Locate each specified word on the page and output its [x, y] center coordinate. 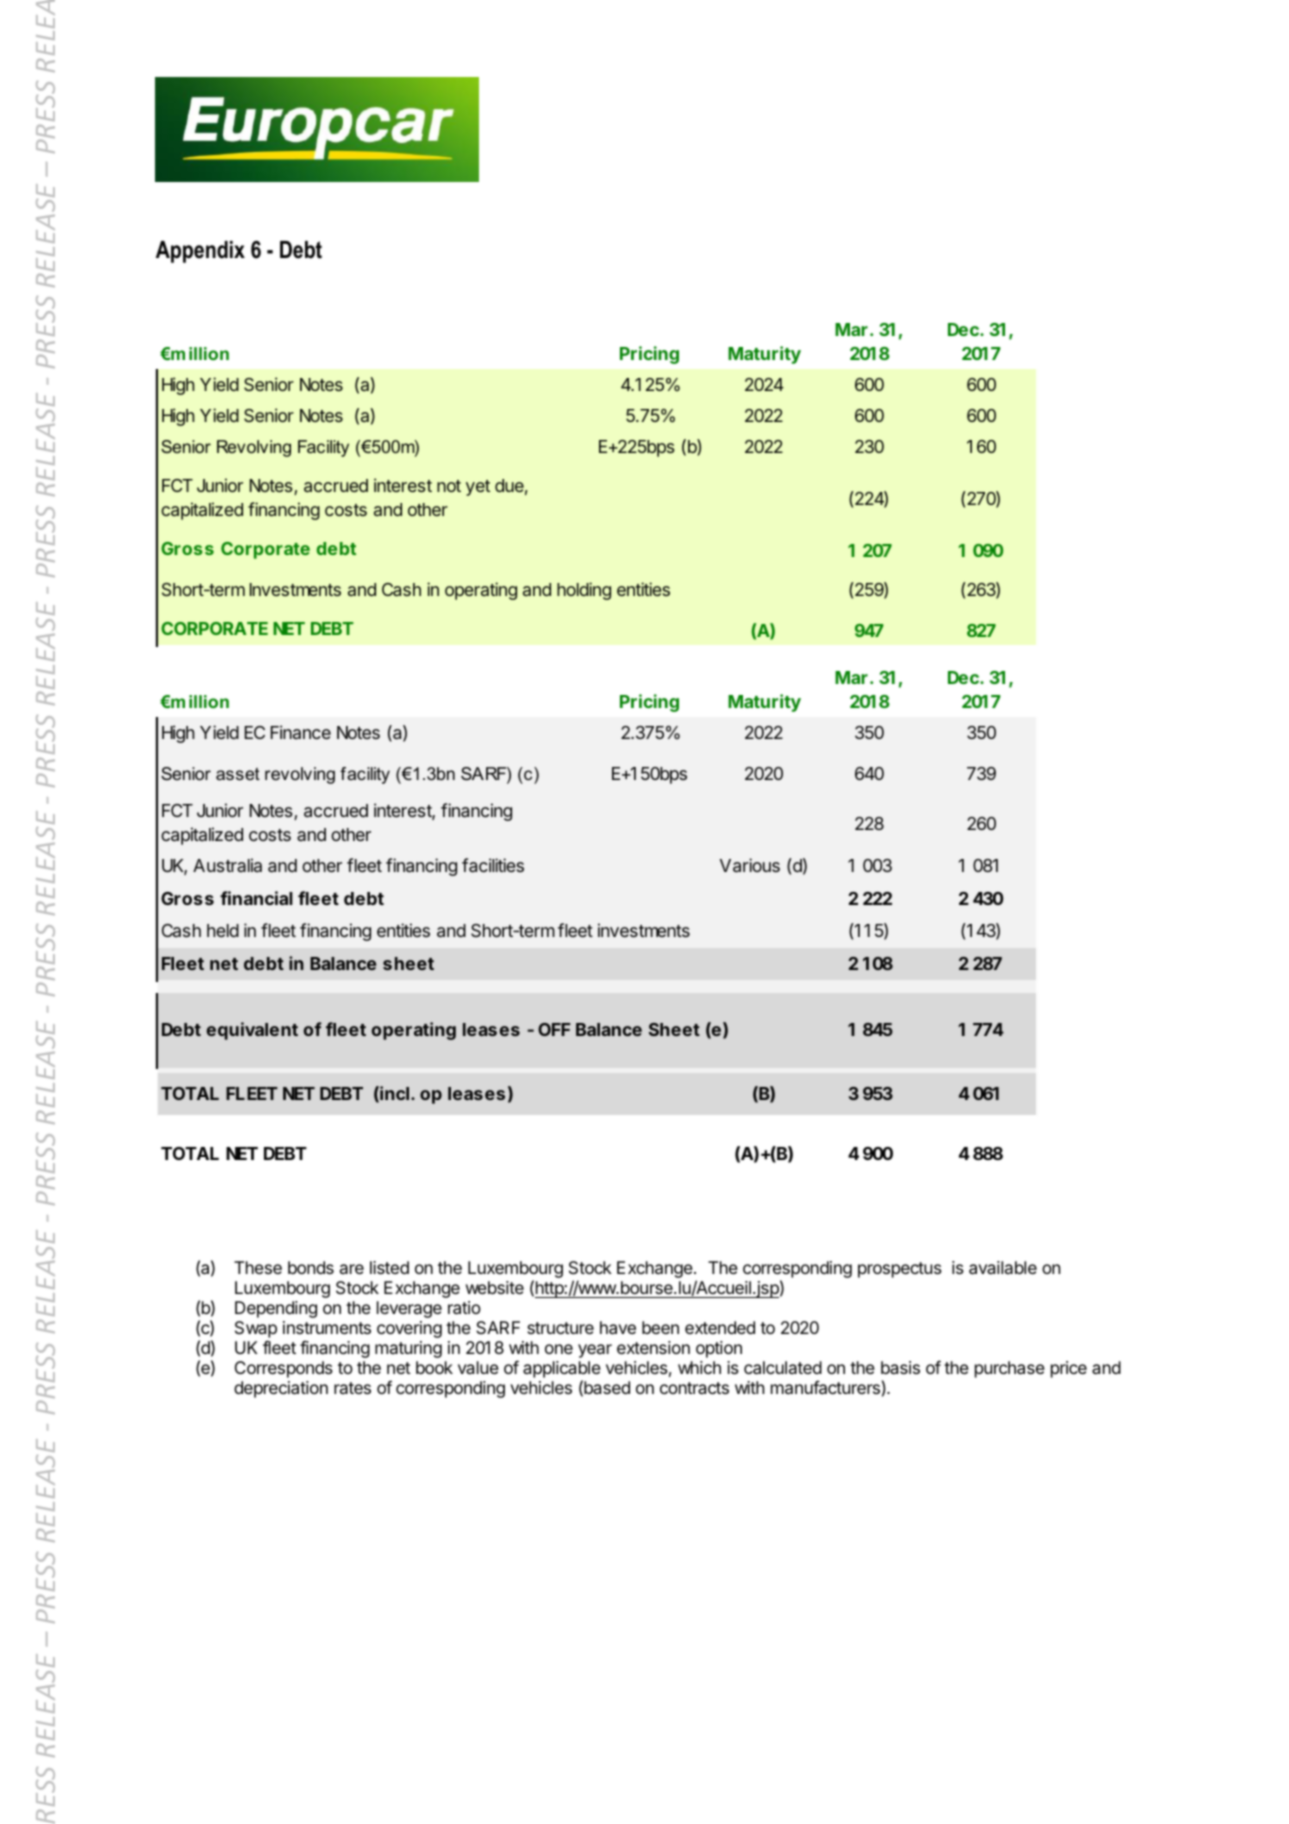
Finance [301, 732]
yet [478, 488]
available [1003, 1267]
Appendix [200, 252]
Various [750, 865]
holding [584, 591]
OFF [554, 1029]
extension [653, 1347]
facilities [493, 865]
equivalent [252, 1031]
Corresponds [284, 1369]
